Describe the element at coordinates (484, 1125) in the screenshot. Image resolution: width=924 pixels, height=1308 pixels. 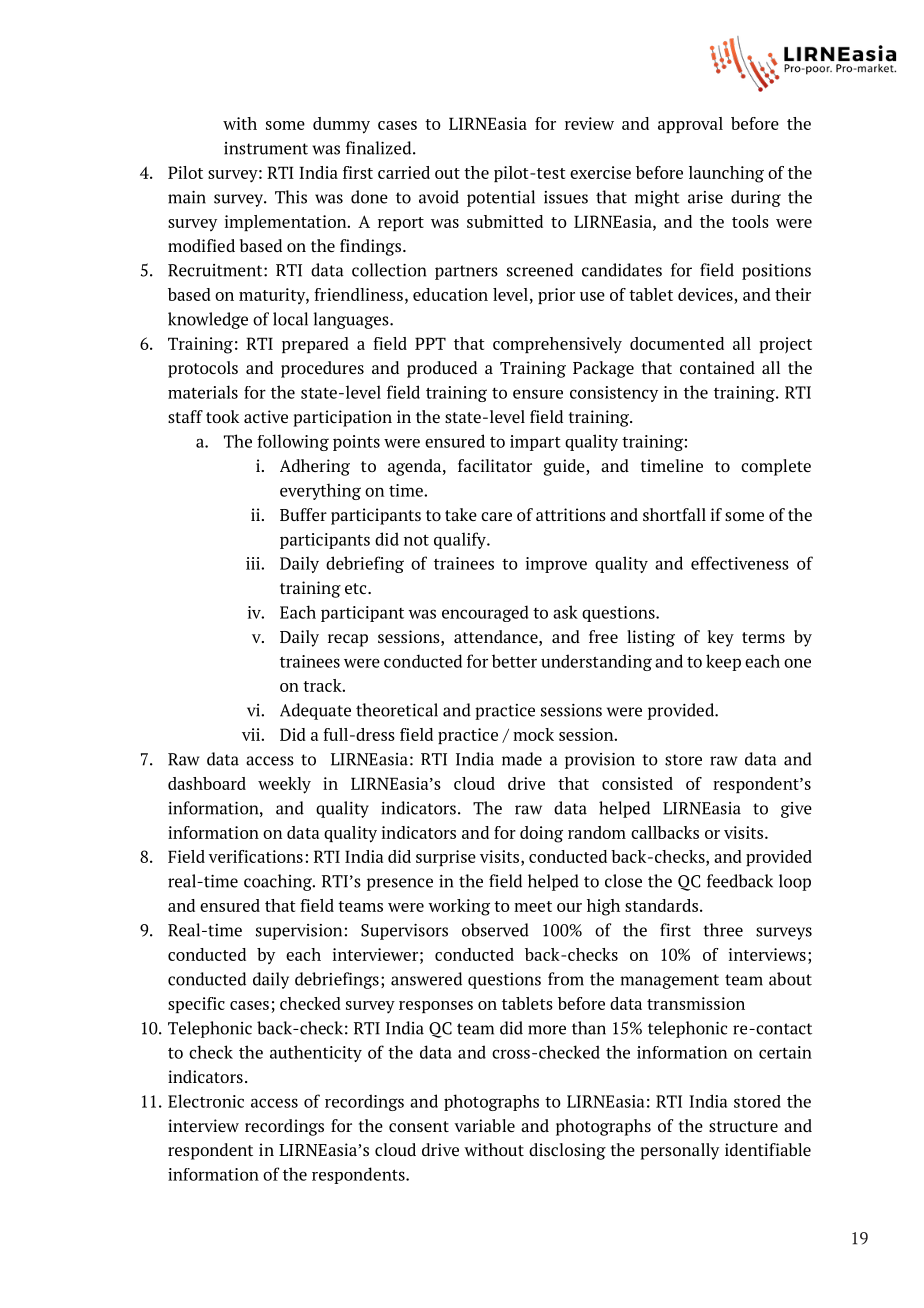
I see `variable` at that location.
